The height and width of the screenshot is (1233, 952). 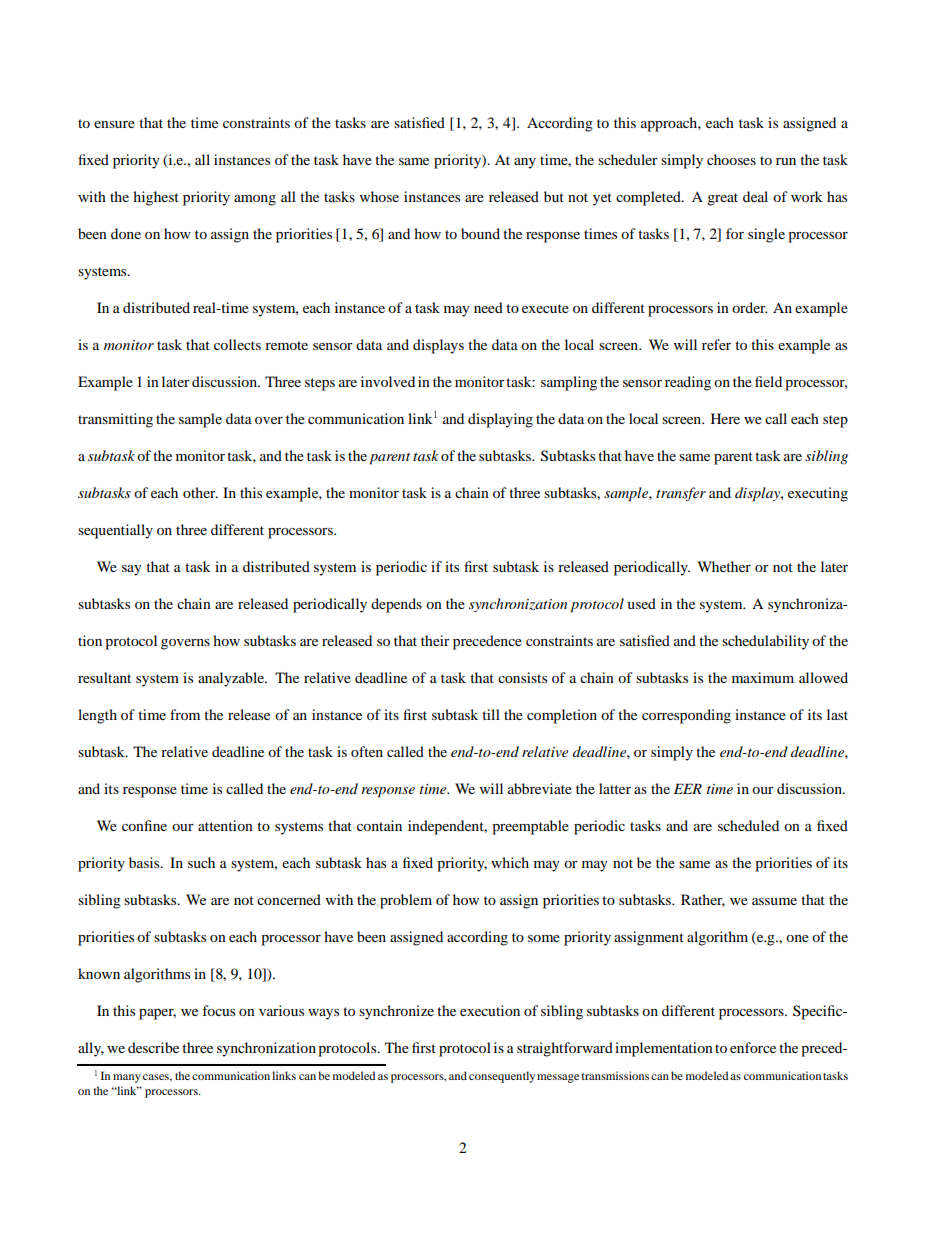 What do you see at coordinates (388, 381) in the screenshot?
I see `involved` at bounding box center [388, 381].
